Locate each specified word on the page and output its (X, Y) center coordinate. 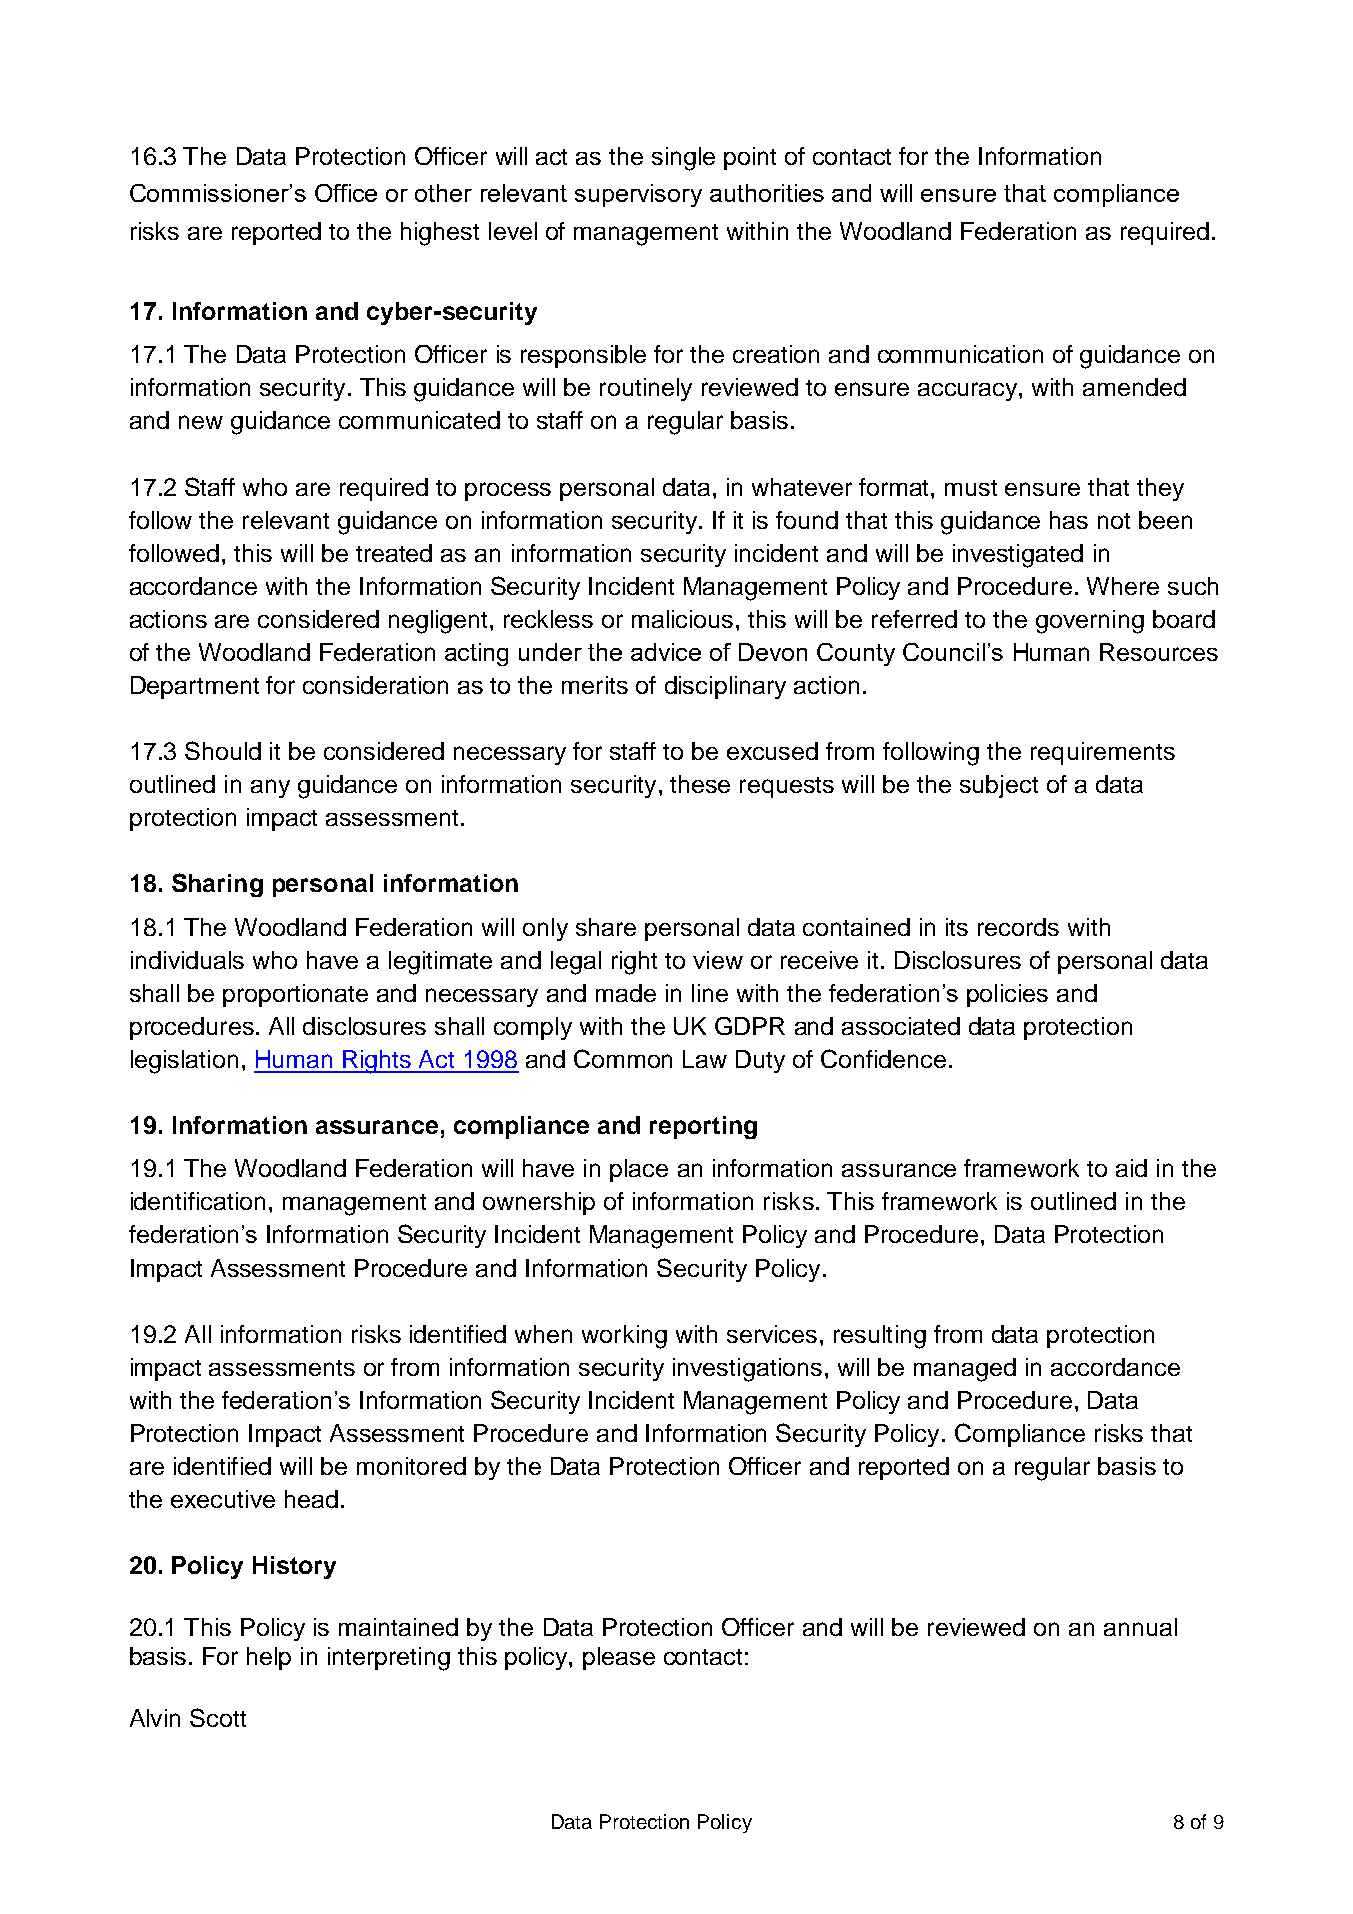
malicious (682, 619)
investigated (1018, 556)
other (443, 193)
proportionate (295, 995)
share (606, 927)
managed (965, 1370)
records (1018, 927)
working (624, 1337)
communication (960, 354)
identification (198, 1201)
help (269, 1658)
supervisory (638, 195)
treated (394, 553)
